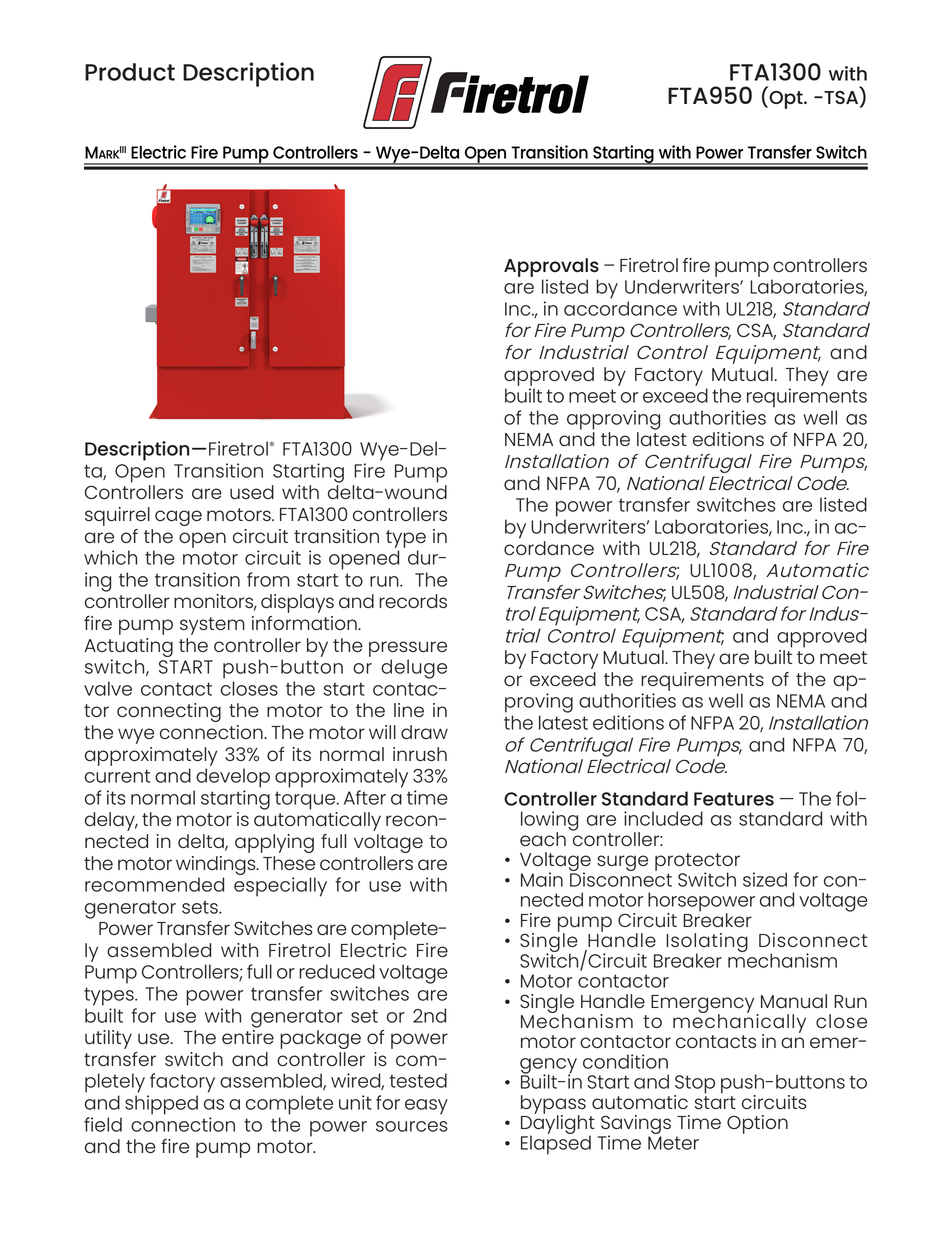 This screenshot has height=1233, width=952. What do you see at coordinates (233, 778) in the screenshot?
I see `develop` at bounding box center [233, 778].
